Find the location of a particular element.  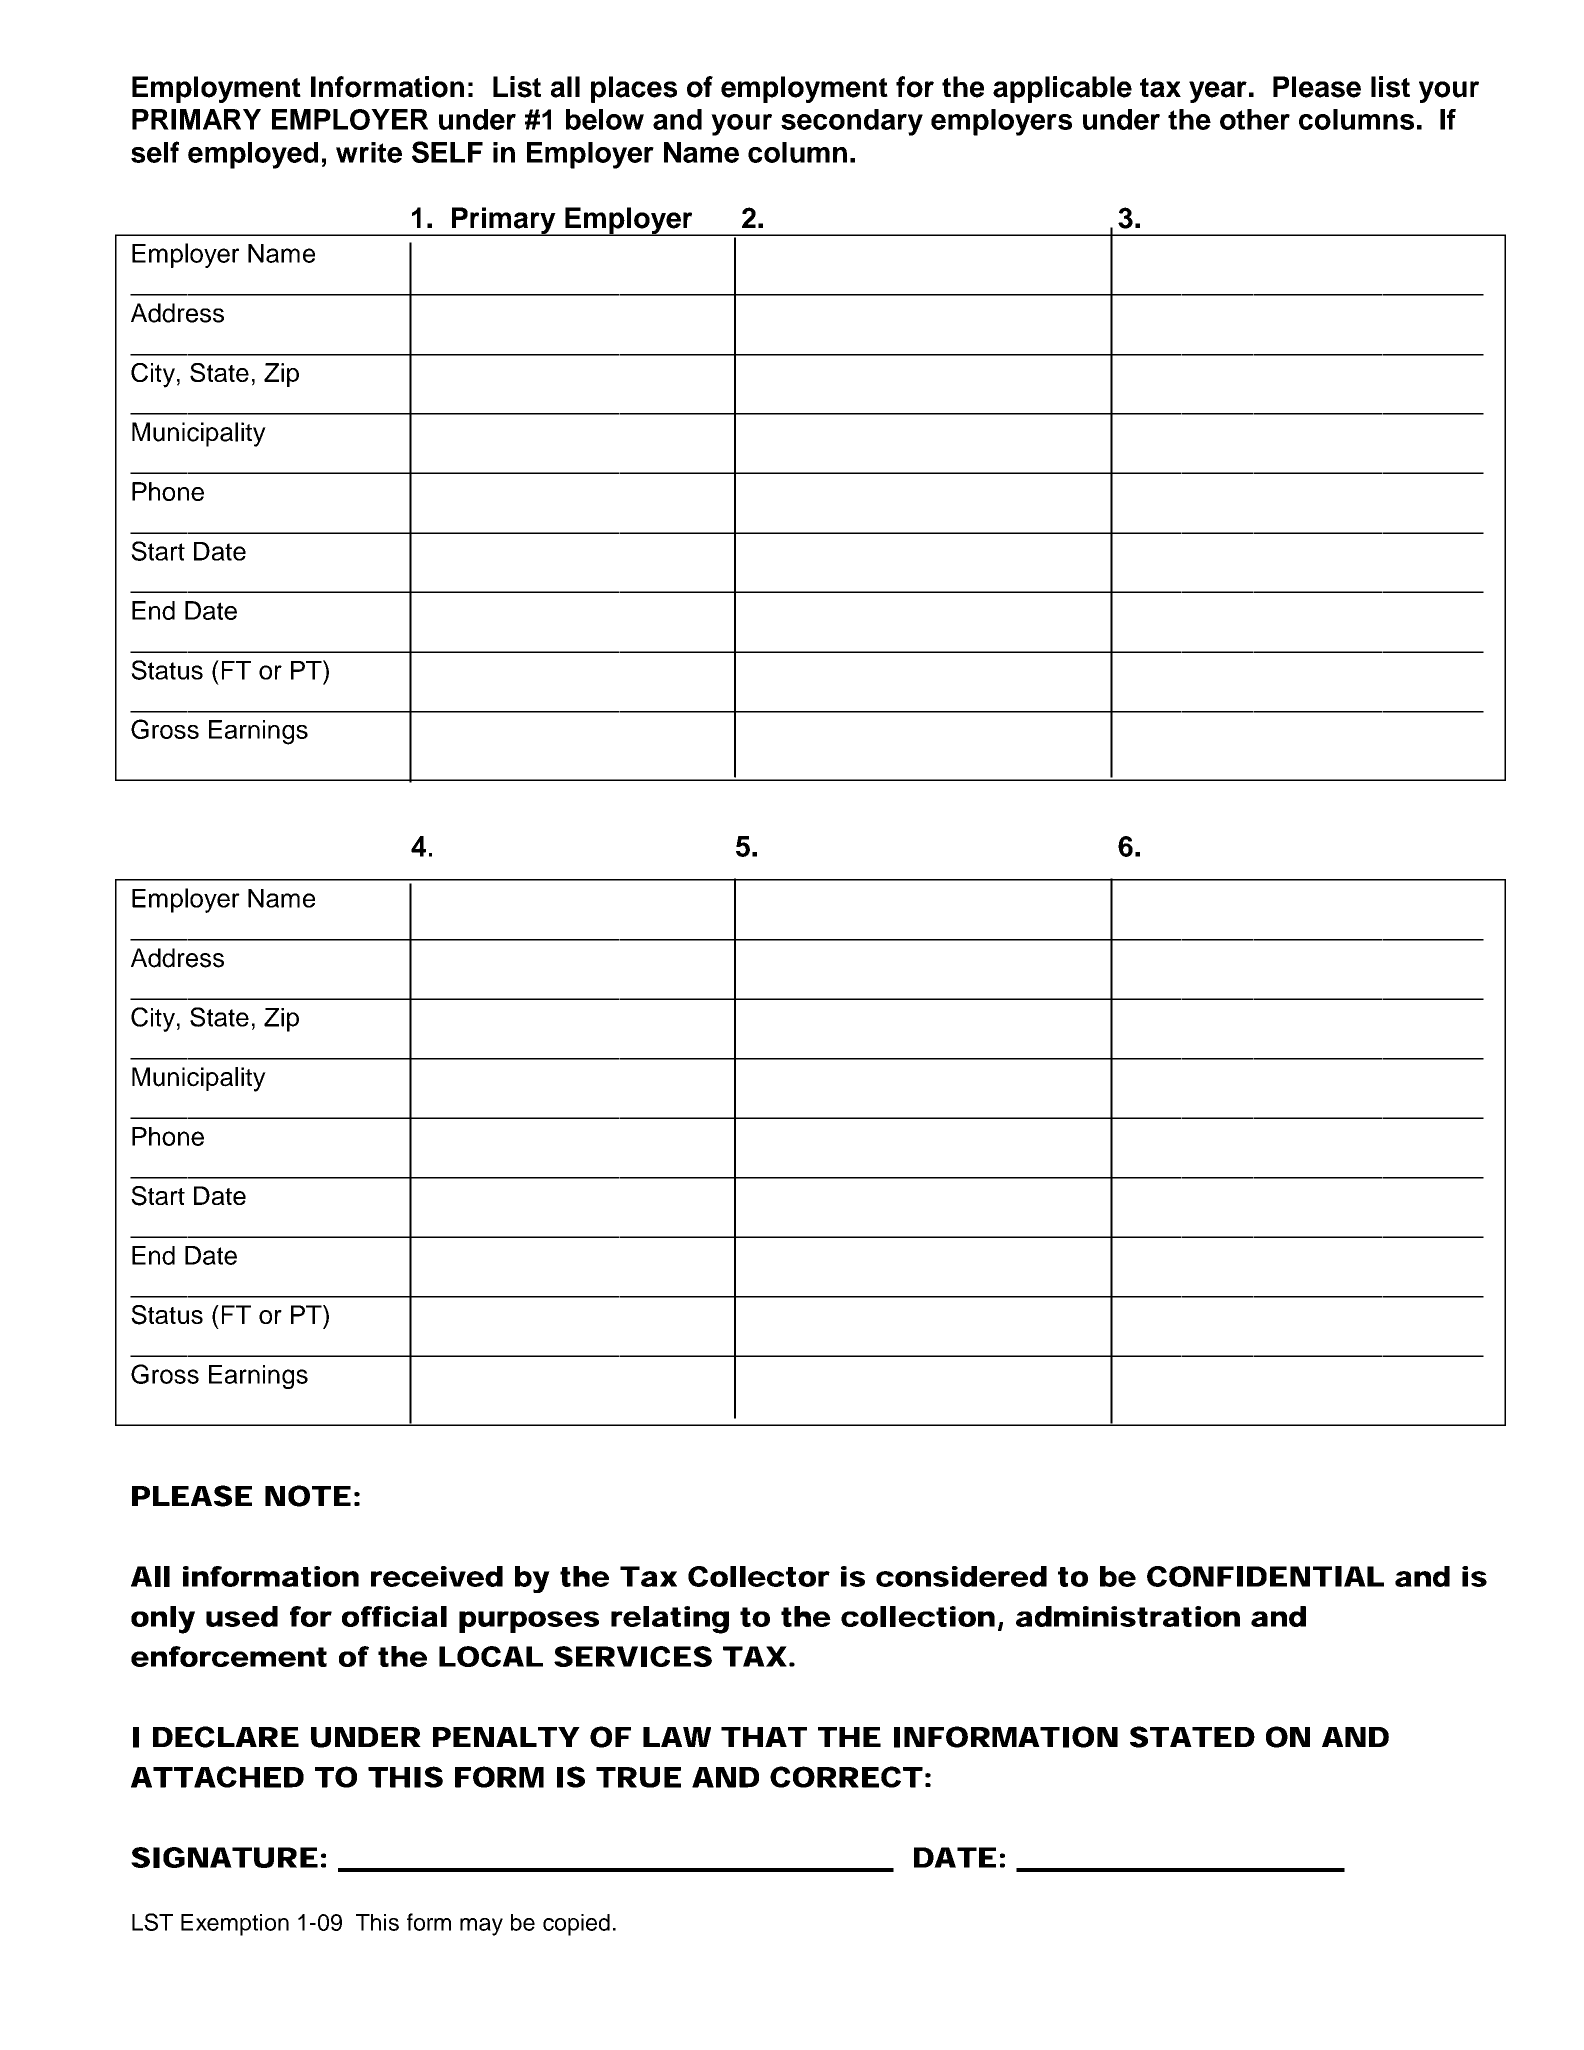

write is located at coordinates (369, 152).
